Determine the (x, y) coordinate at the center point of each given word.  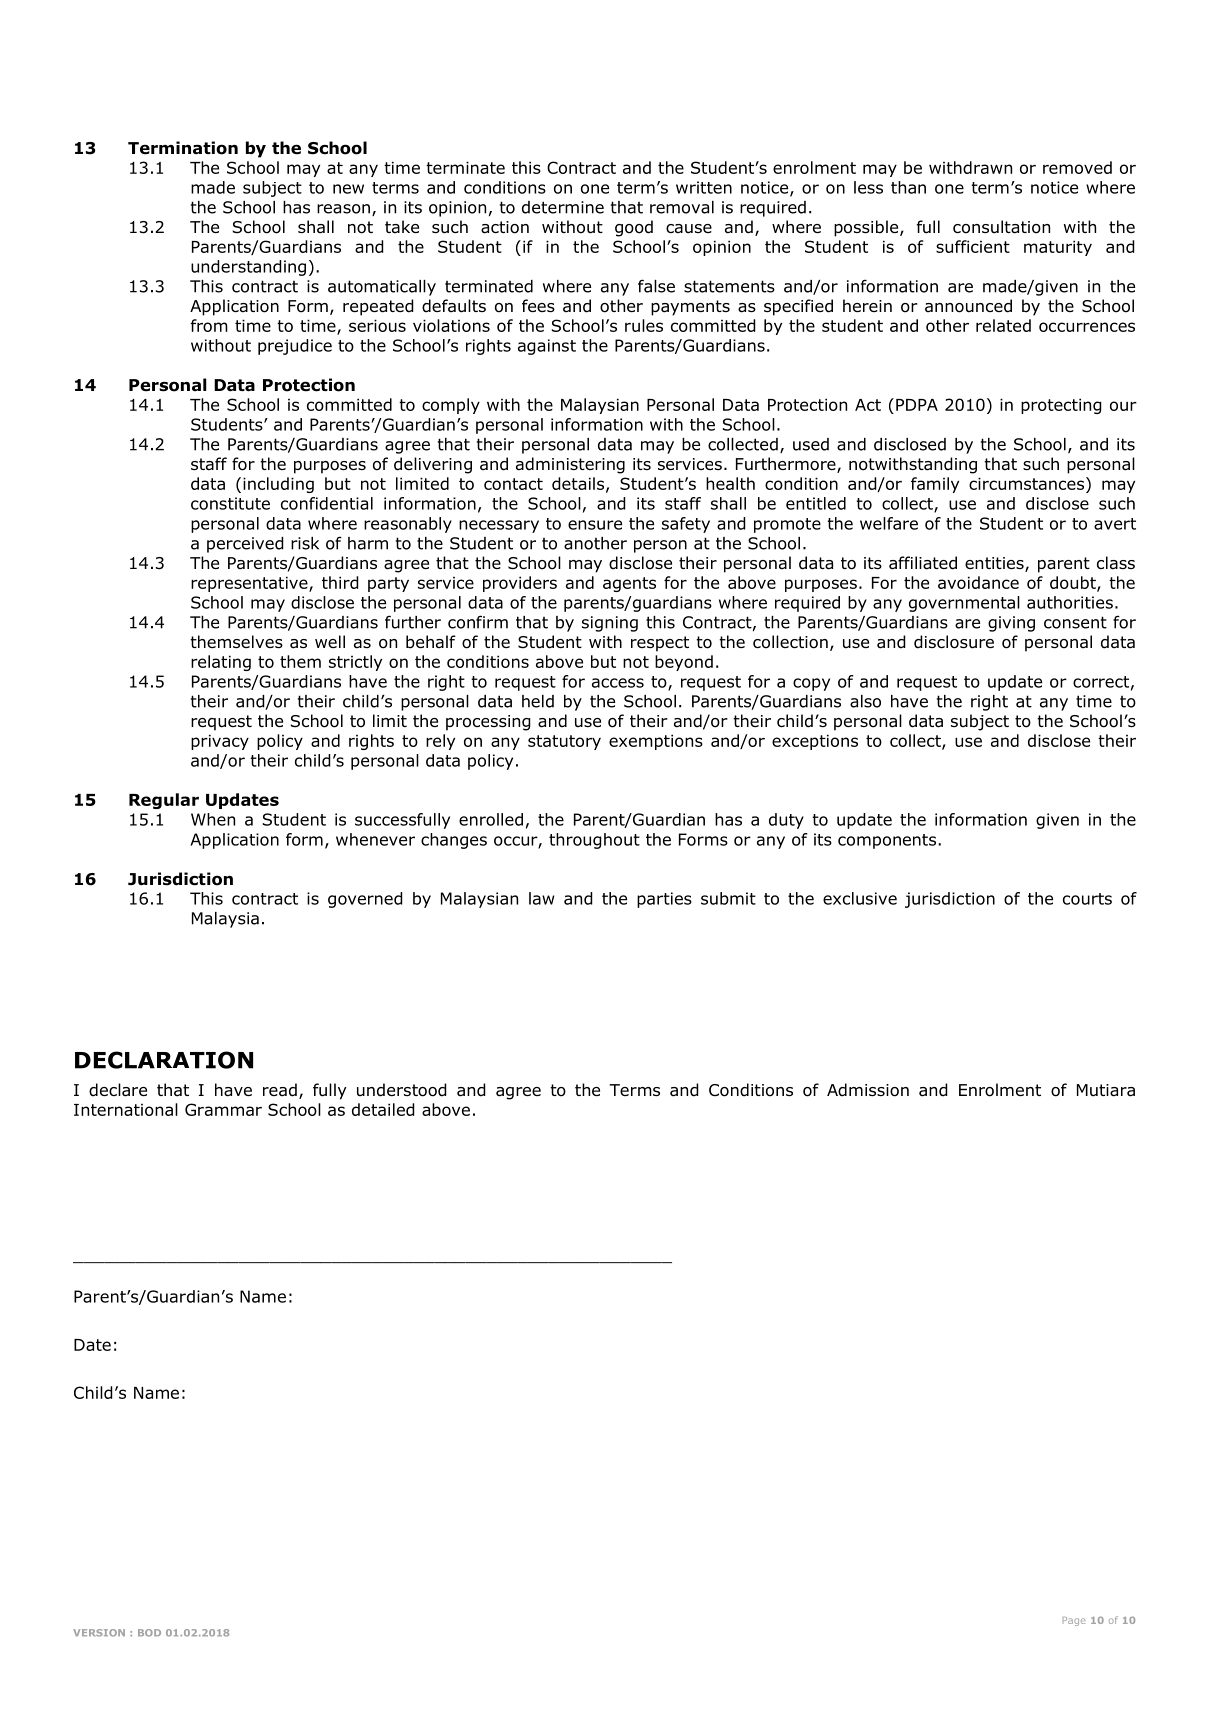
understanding (248, 268)
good (634, 228)
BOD (149, 1633)
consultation (1001, 227)
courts (1087, 899)
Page (1074, 1621)
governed (365, 900)
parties (664, 900)
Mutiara (1106, 1090)
